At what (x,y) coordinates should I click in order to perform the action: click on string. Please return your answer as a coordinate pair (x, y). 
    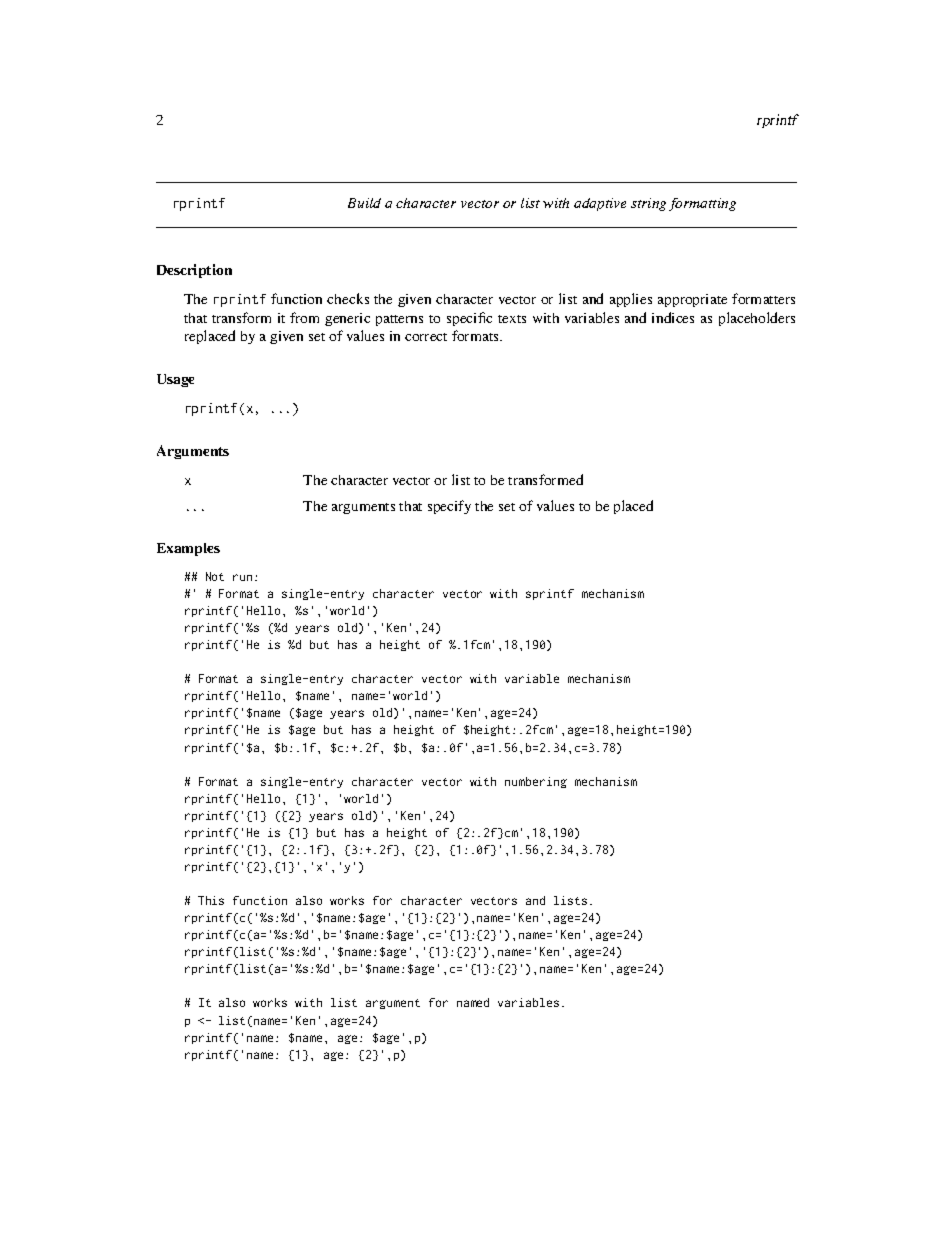
    Looking at the image, I should click on (648, 204).
